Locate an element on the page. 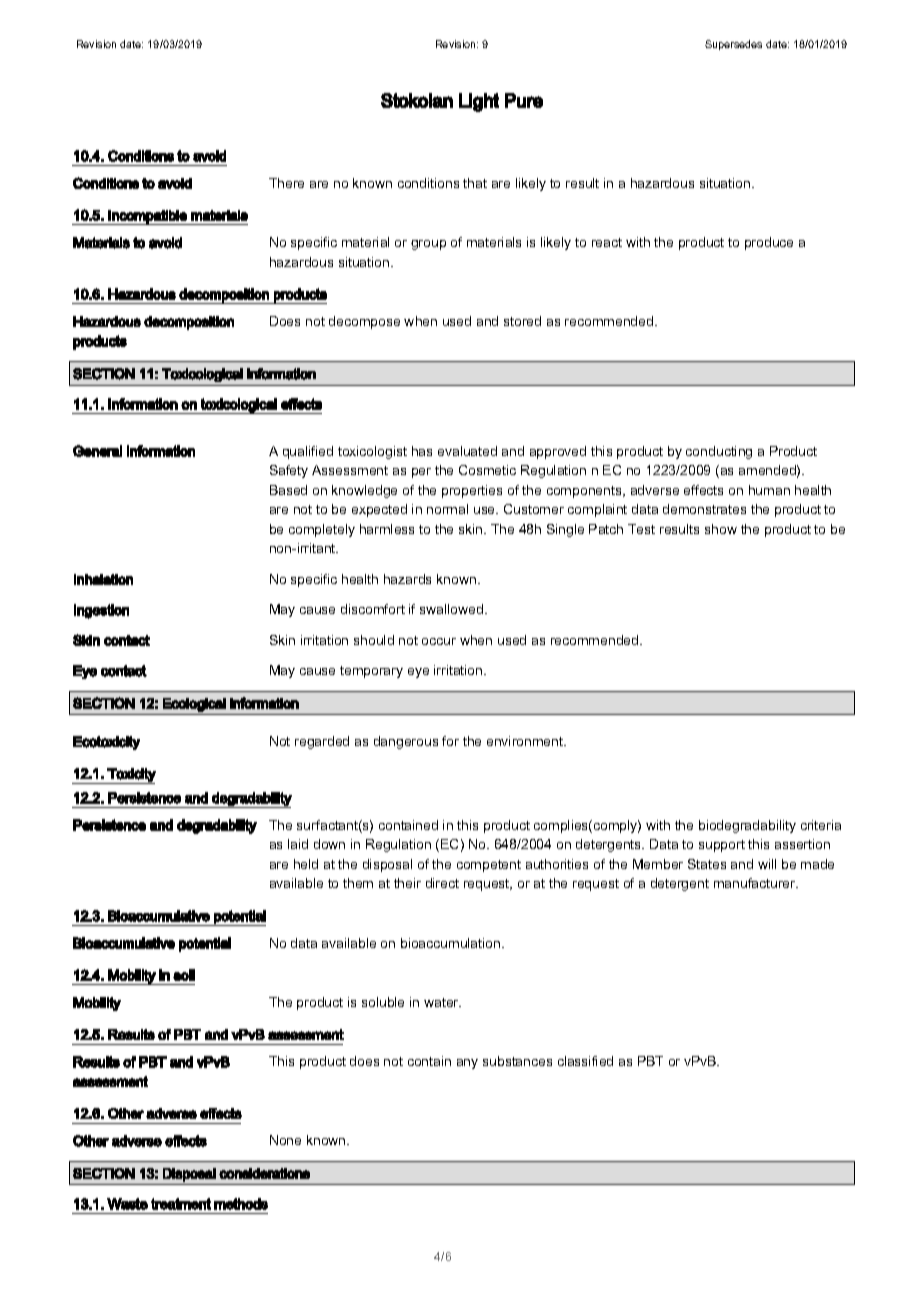 The width and height of the document is (924, 1308). competent is located at coordinates (489, 866).
